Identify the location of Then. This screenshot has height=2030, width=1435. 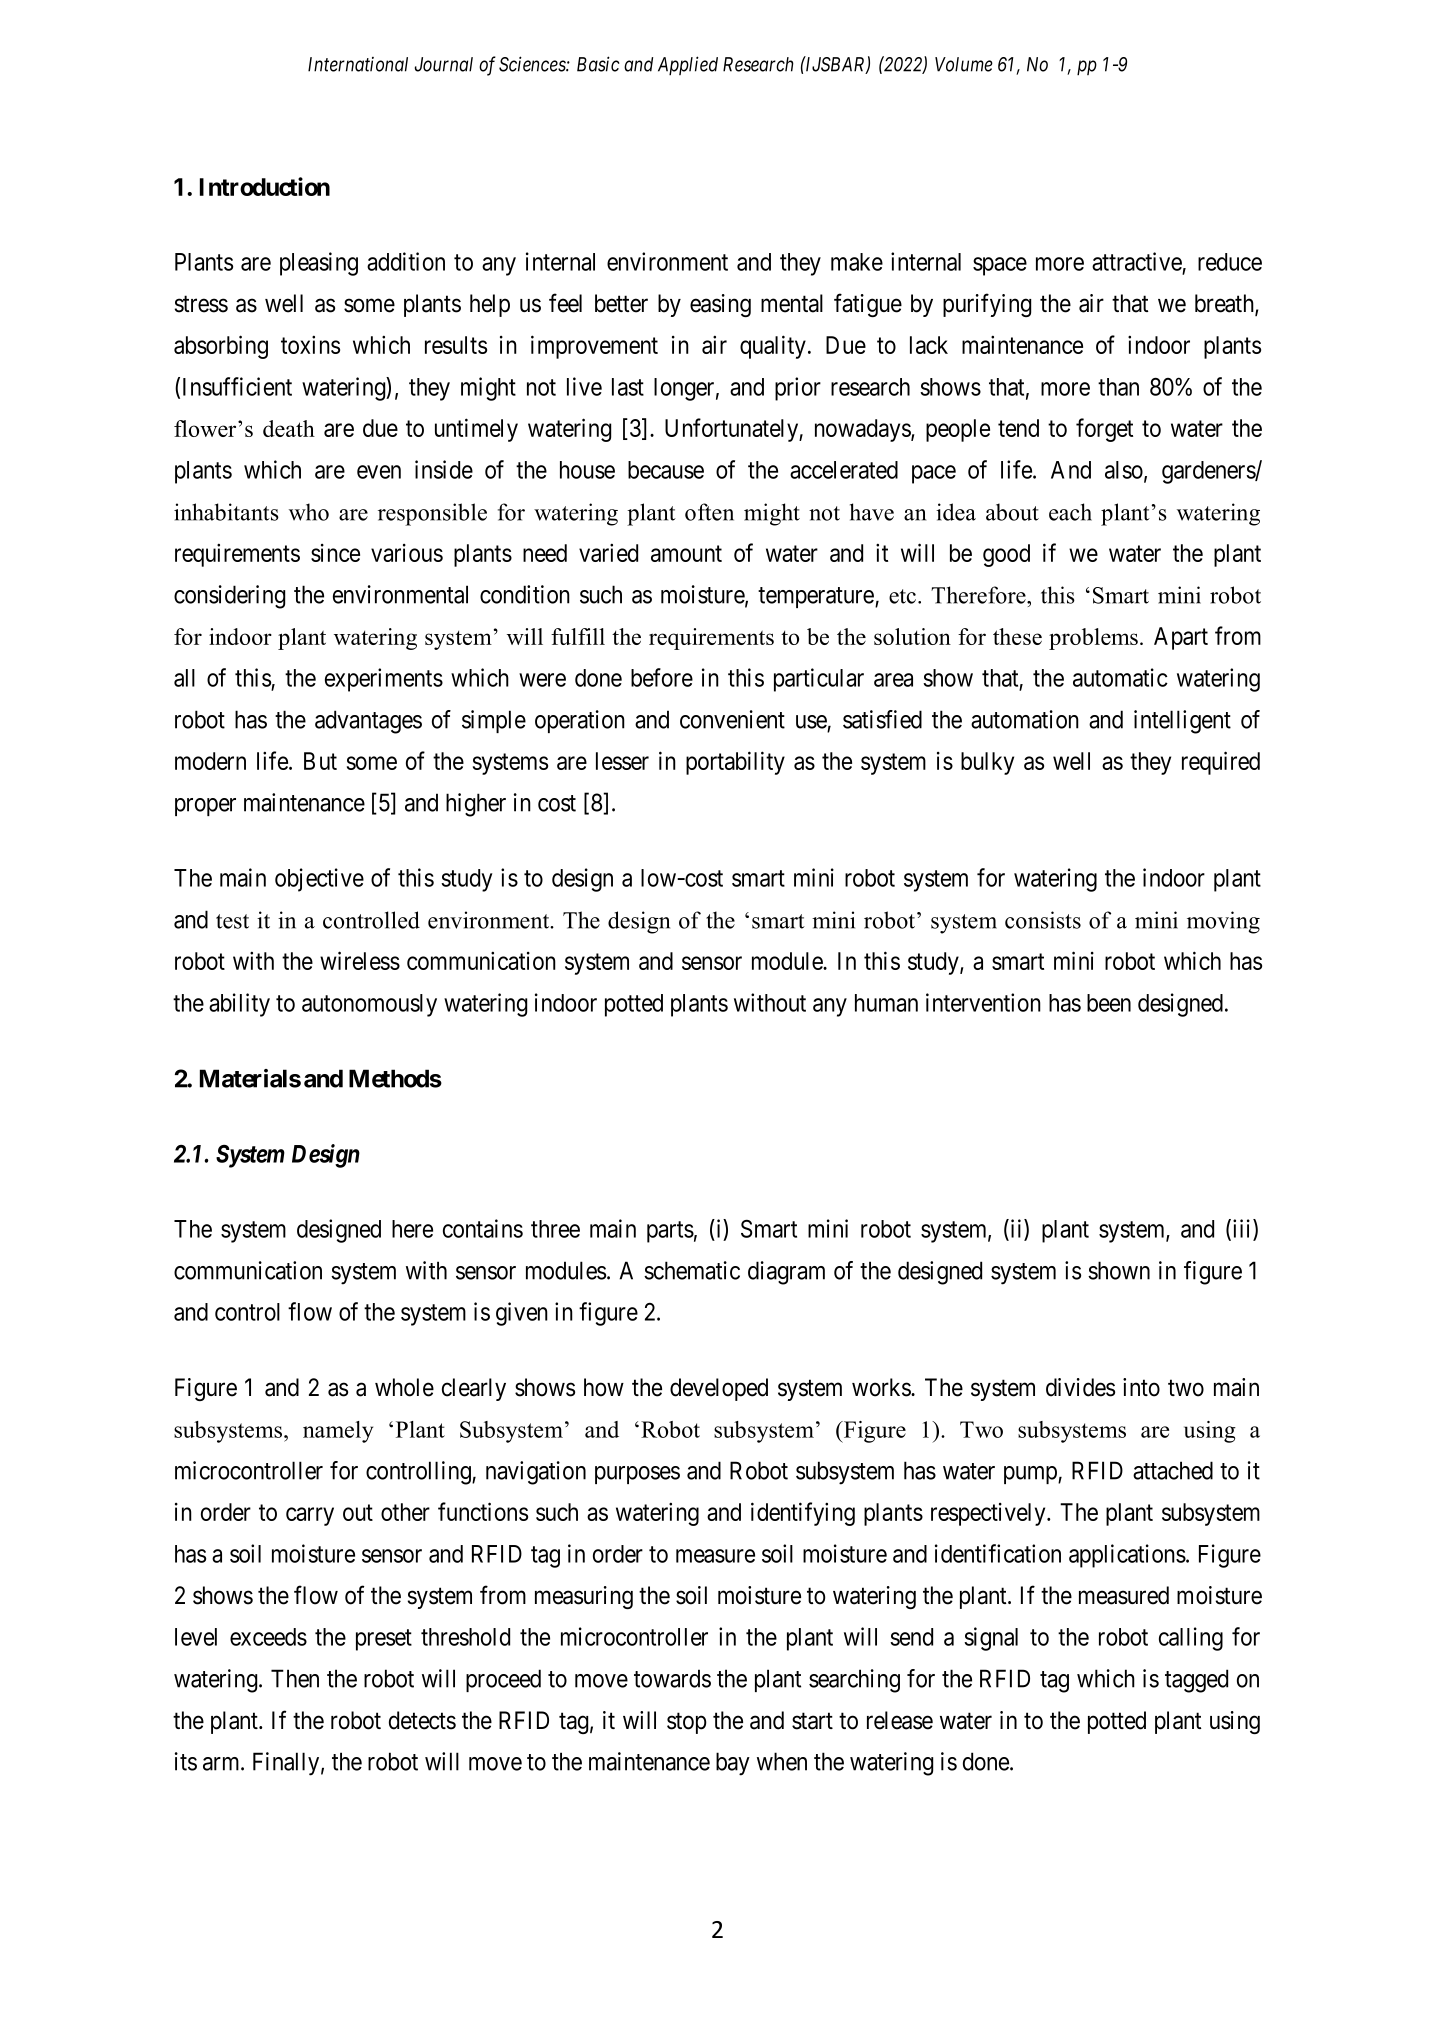
(295, 1678).
